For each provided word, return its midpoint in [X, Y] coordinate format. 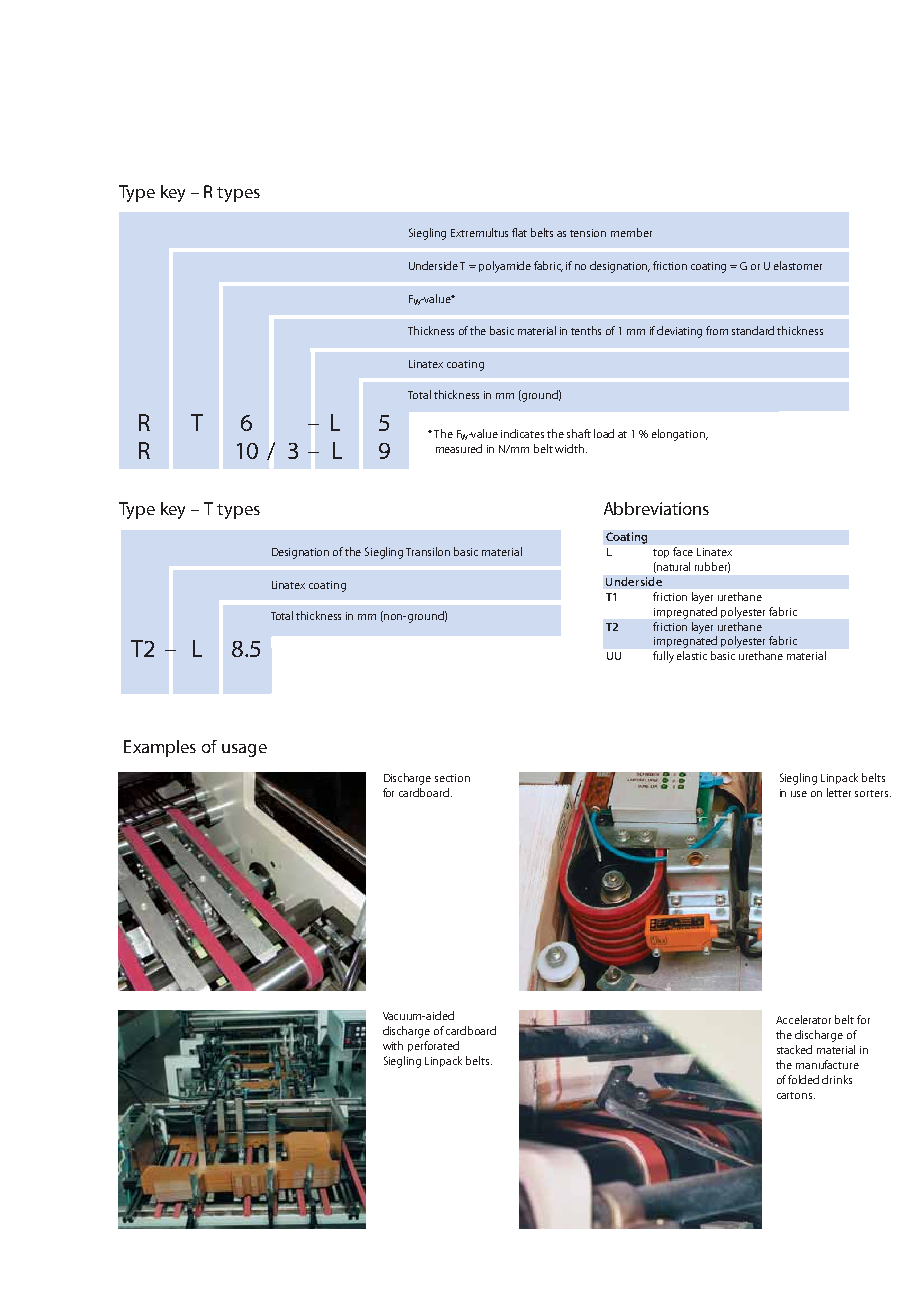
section [452, 778]
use [799, 794]
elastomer [798, 265]
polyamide [505, 267]
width [569, 448]
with [393, 1045]
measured [459, 448]
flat [519, 232]
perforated [433, 1046]
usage [244, 750]
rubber [712, 567]
